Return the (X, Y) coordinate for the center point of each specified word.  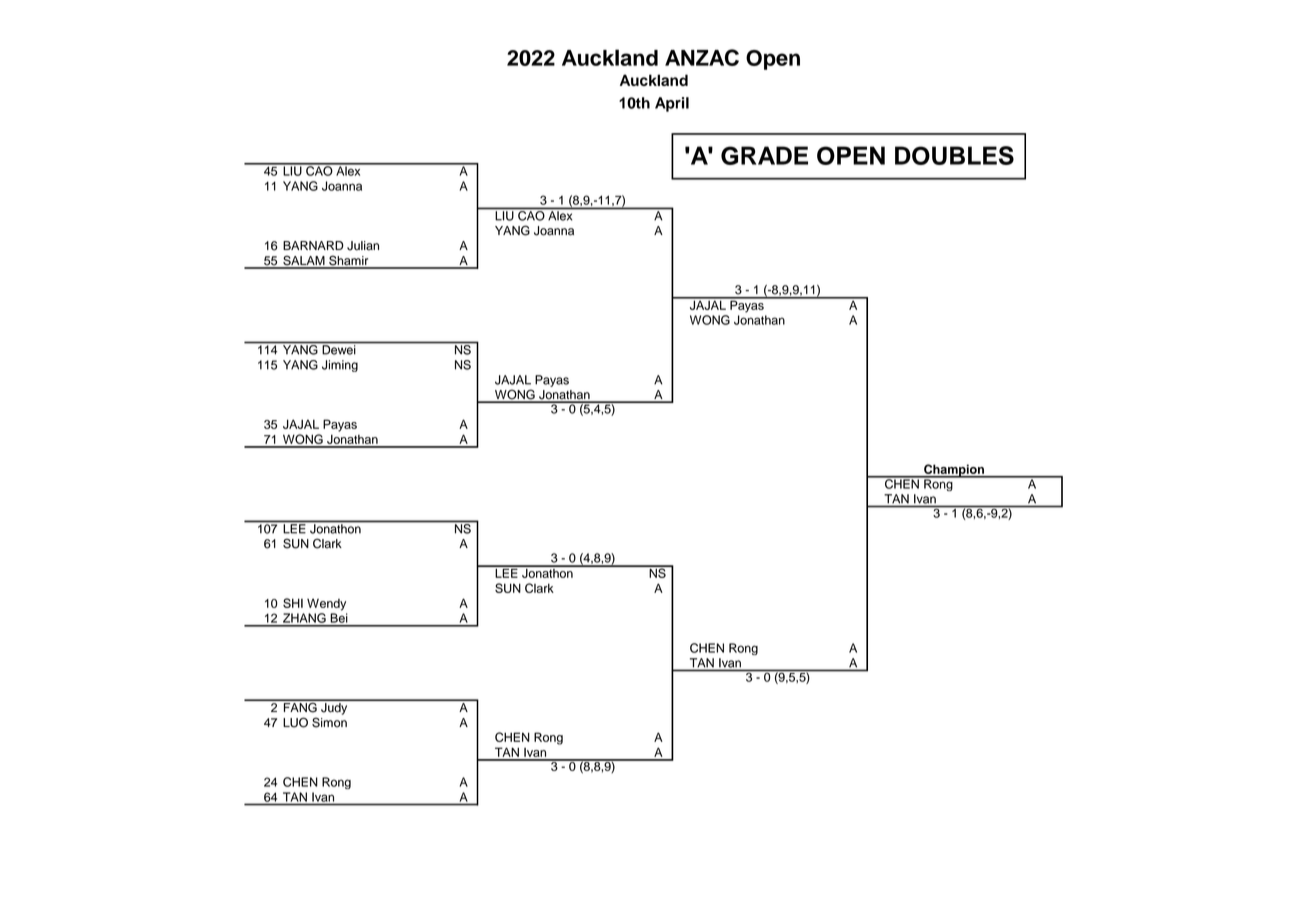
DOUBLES (954, 155)
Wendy (326, 605)
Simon (329, 722)
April (672, 104)
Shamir (349, 261)
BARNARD (313, 245)
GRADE (764, 155)
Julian (363, 246)
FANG (300, 706)
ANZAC (702, 57)
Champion (954, 471)
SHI (293, 603)
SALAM (304, 261)
